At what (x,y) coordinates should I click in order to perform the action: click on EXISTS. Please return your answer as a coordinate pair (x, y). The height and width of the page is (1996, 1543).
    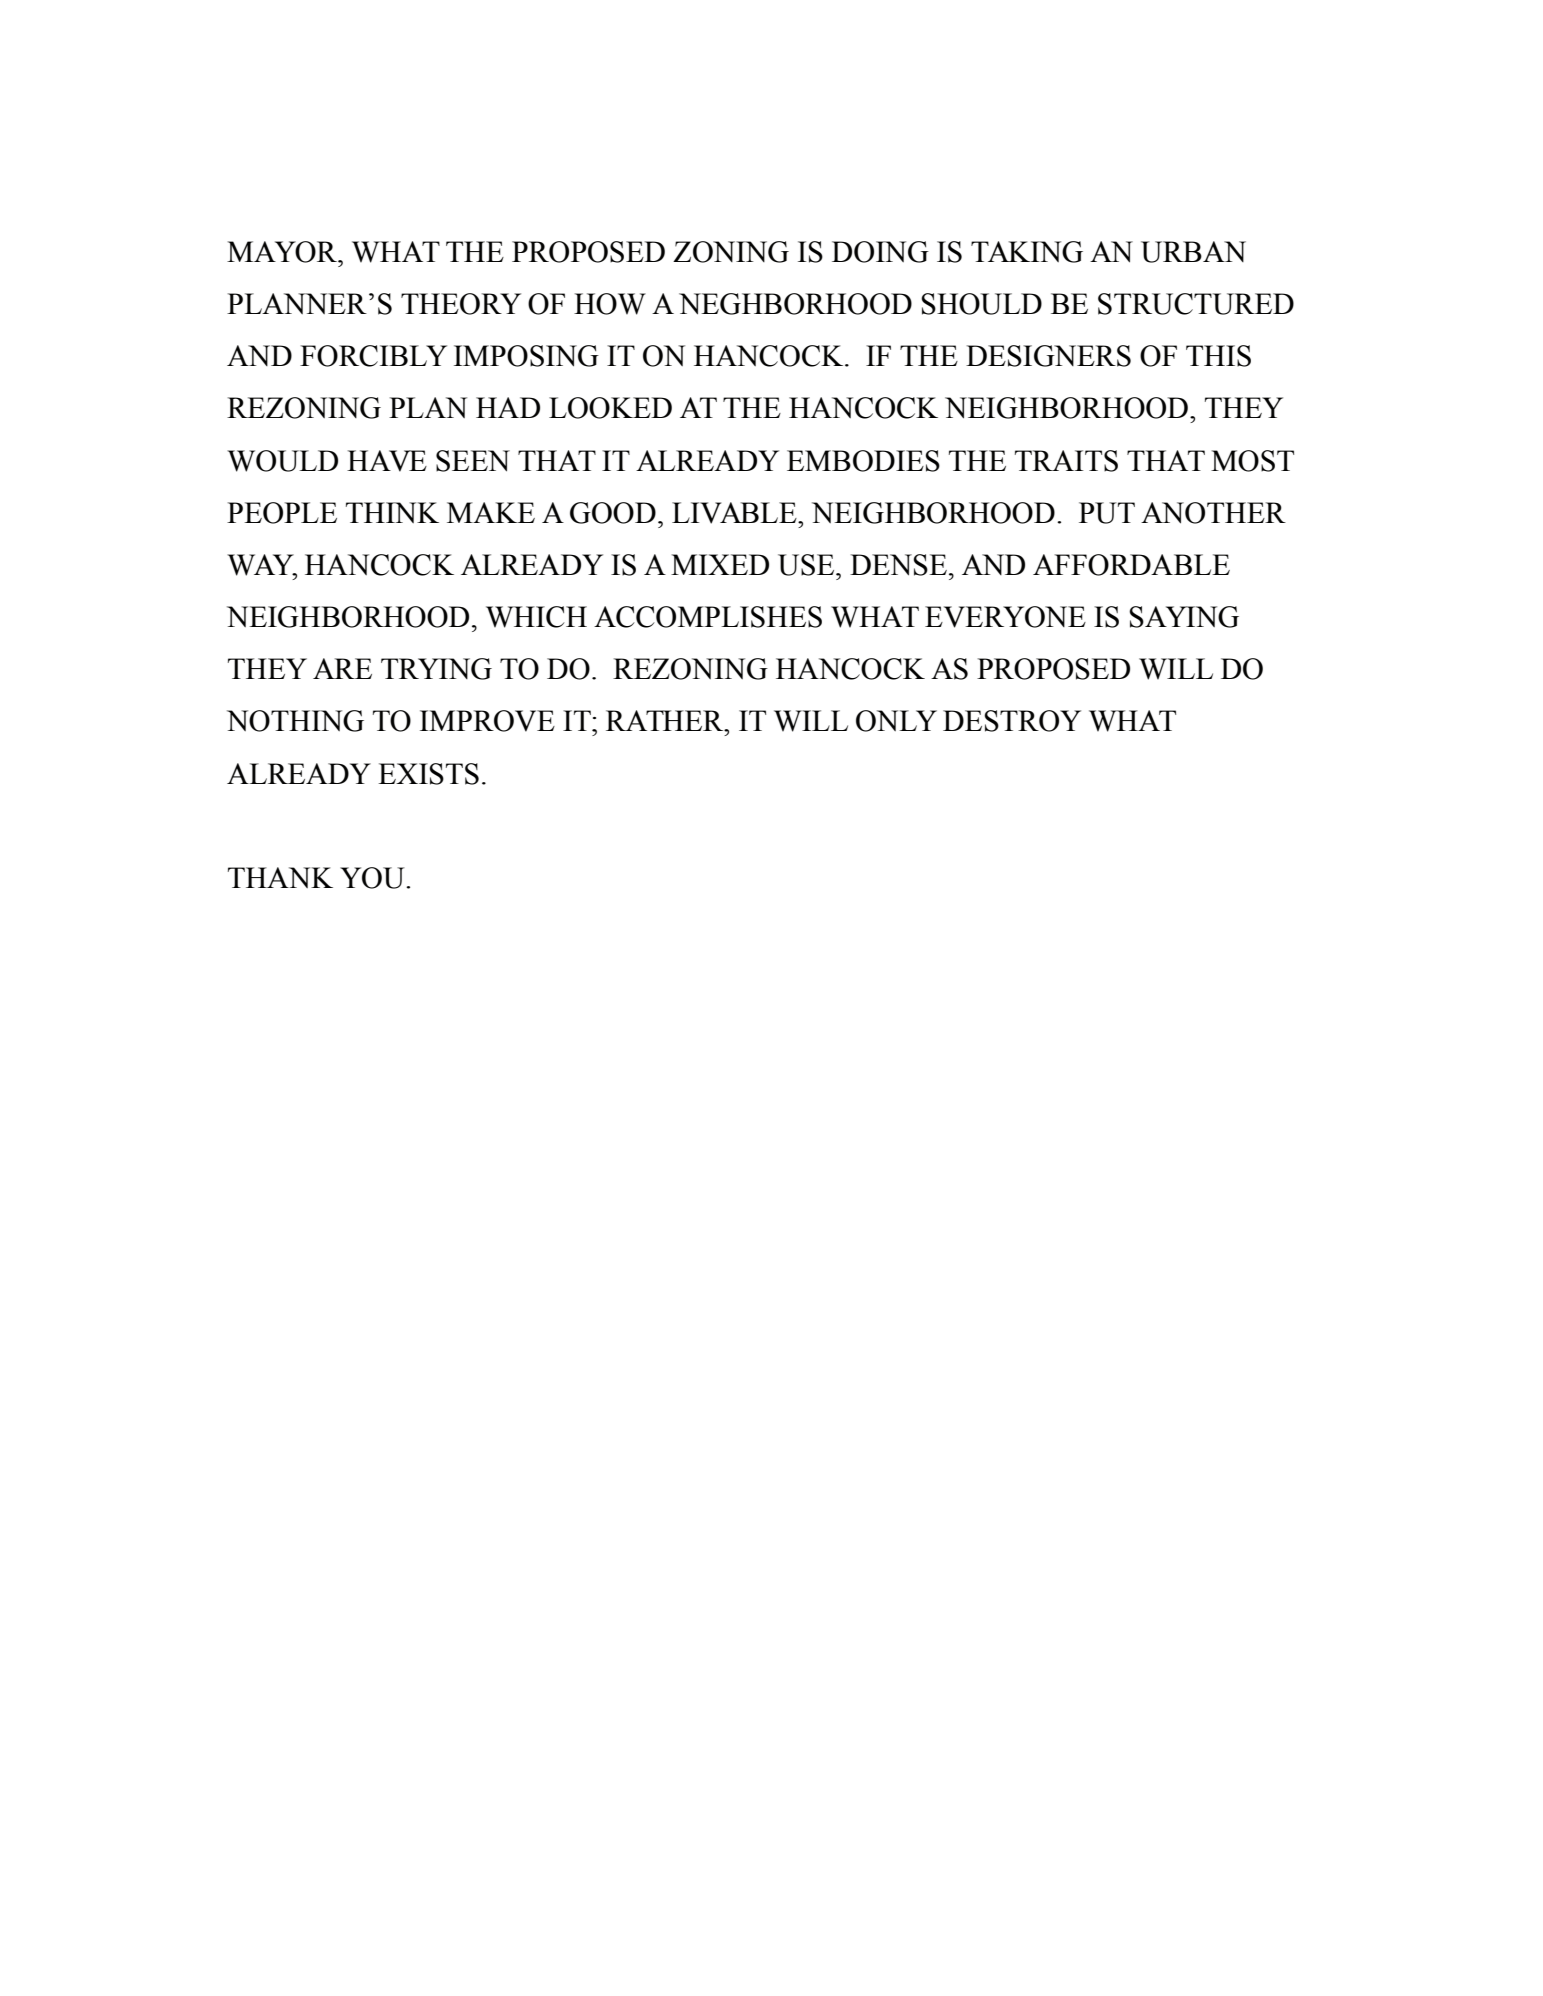
    Looking at the image, I should click on (428, 774).
